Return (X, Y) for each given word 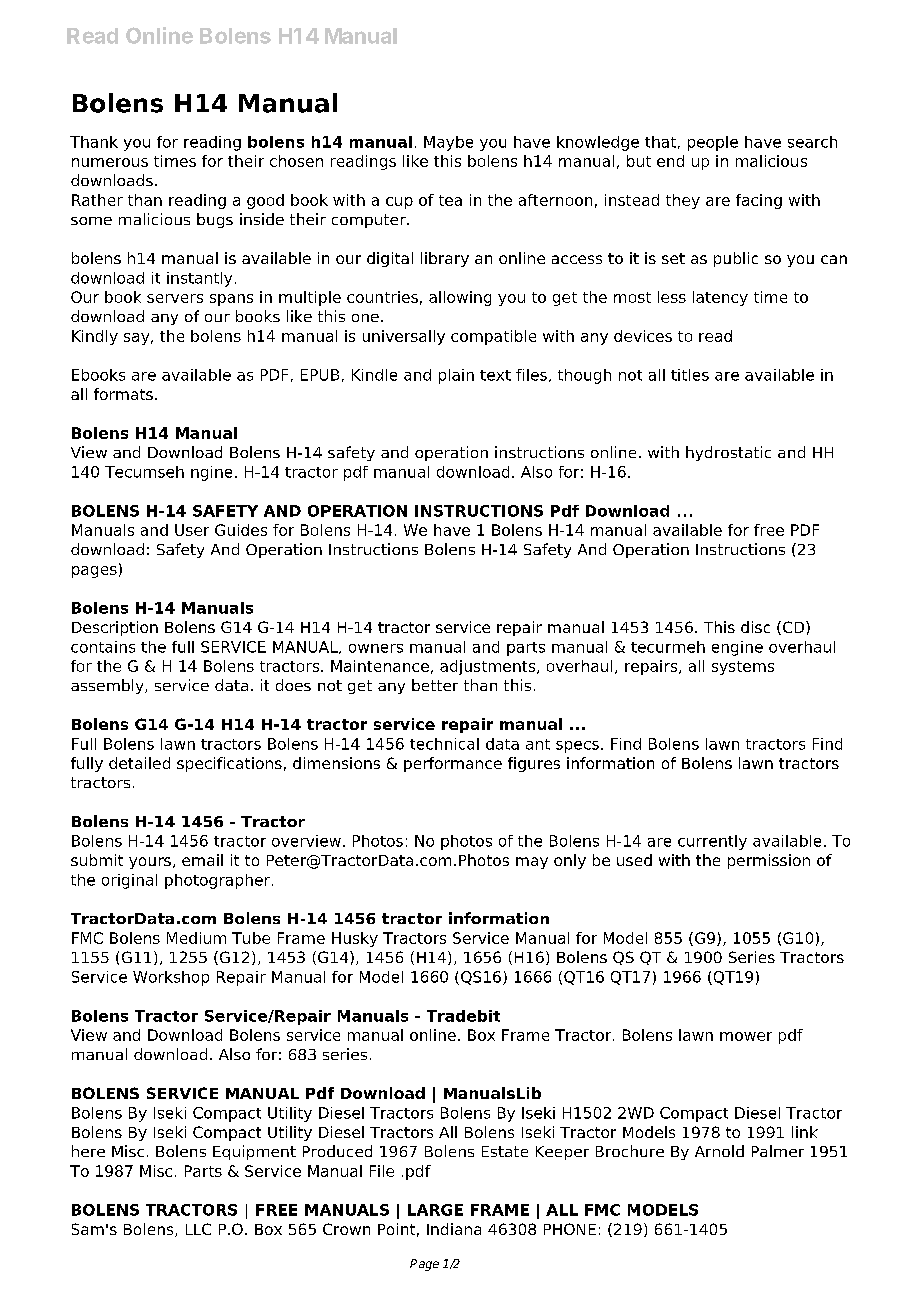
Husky (355, 939)
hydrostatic (728, 453)
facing (759, 201)
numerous (110, 162)
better (435, 685)
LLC (198, 1229)
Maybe (448, 143)
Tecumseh (144, 472)
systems (743, 668)
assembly (108, 686)
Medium (196, 938)
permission (769, 861)
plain (456, 376)
